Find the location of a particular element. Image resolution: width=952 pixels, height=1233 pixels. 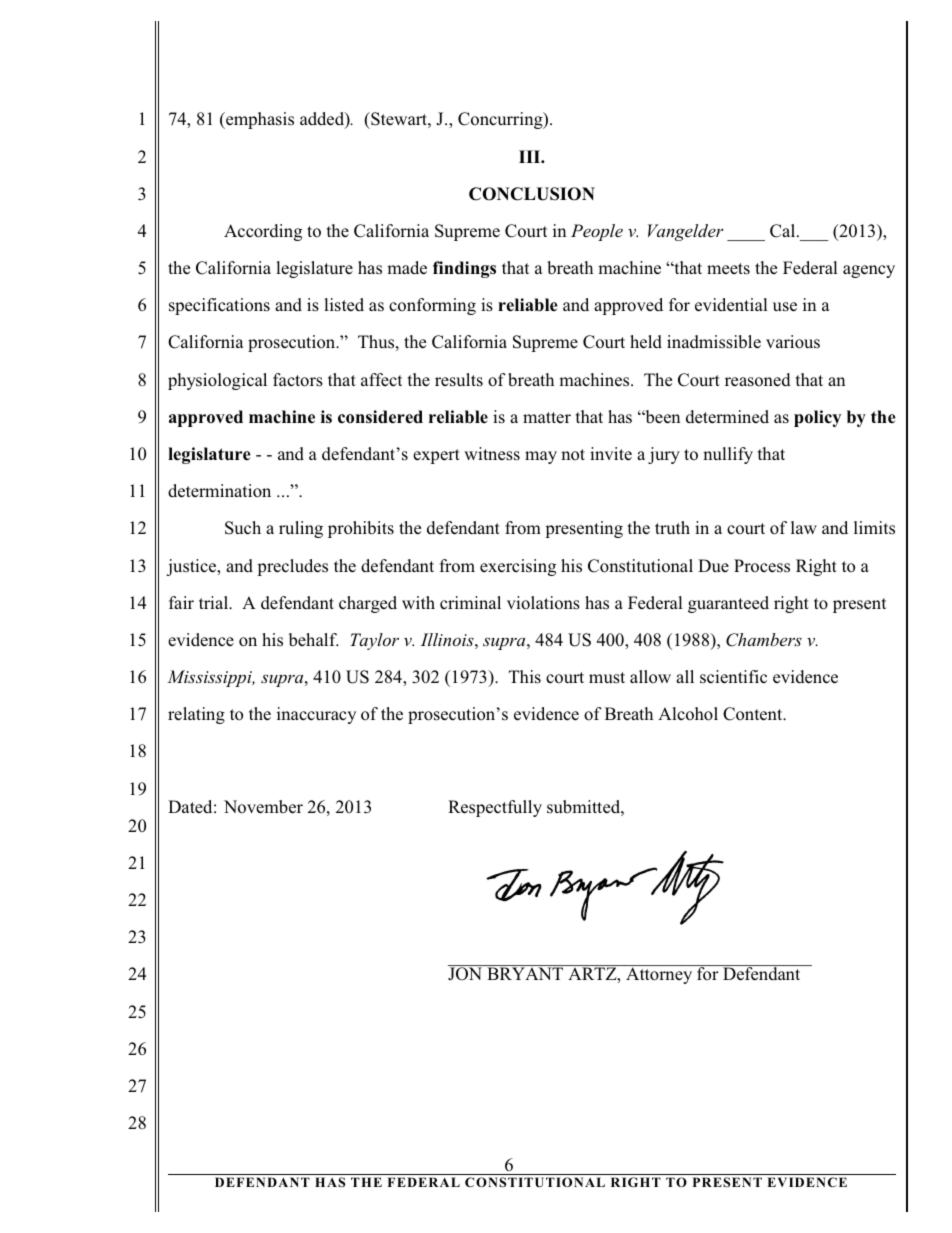

JON is located at coordinates (465, 974).
